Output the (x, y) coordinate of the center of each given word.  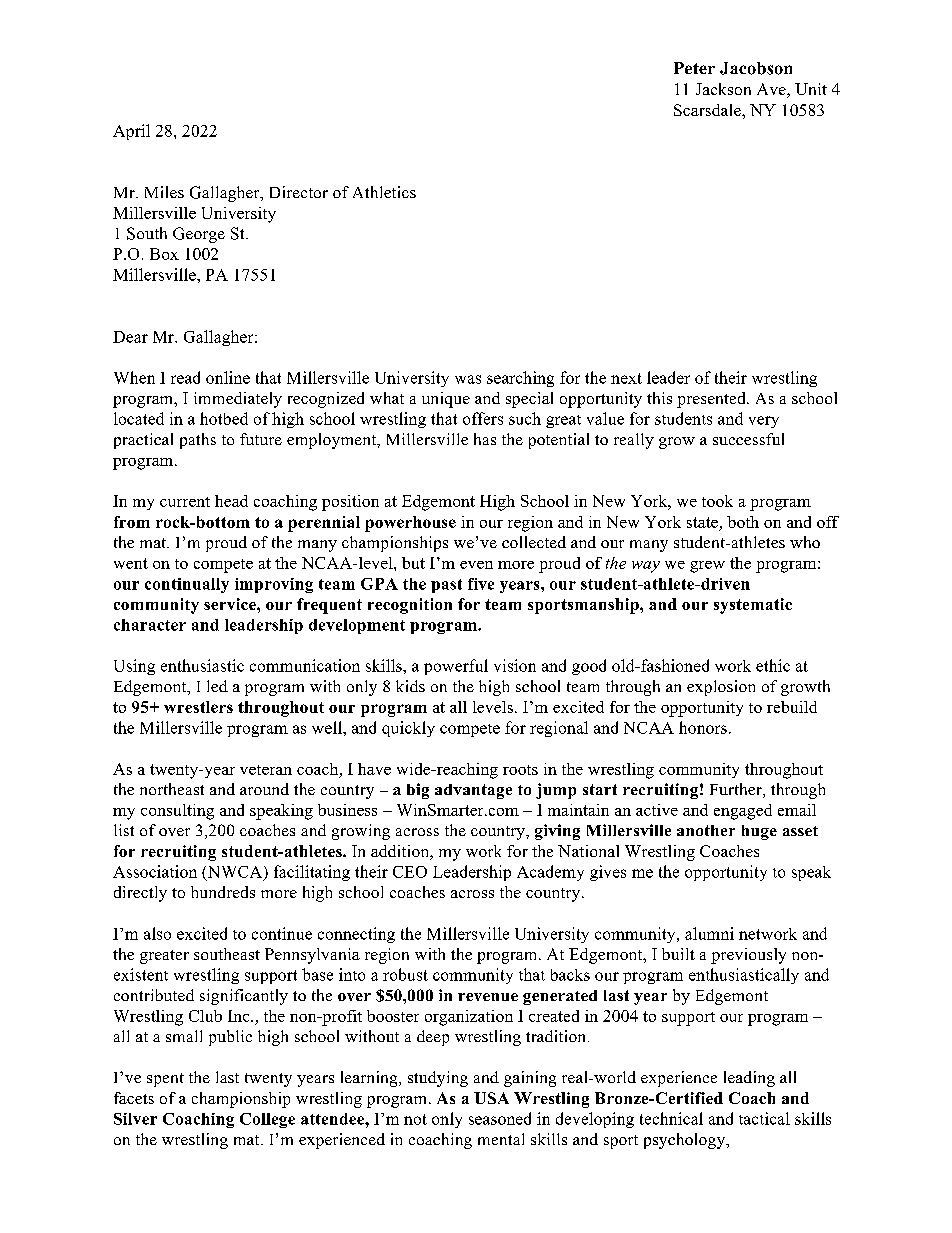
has (485, 439)
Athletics (384, 192)
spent (165, 1080)
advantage (473, 791)
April (131, 132)
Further (737, 790)
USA (491, 1098)
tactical (764, 1118)
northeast (172, 789)
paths (198, 441)
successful (748, 439)
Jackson (723, 89)
